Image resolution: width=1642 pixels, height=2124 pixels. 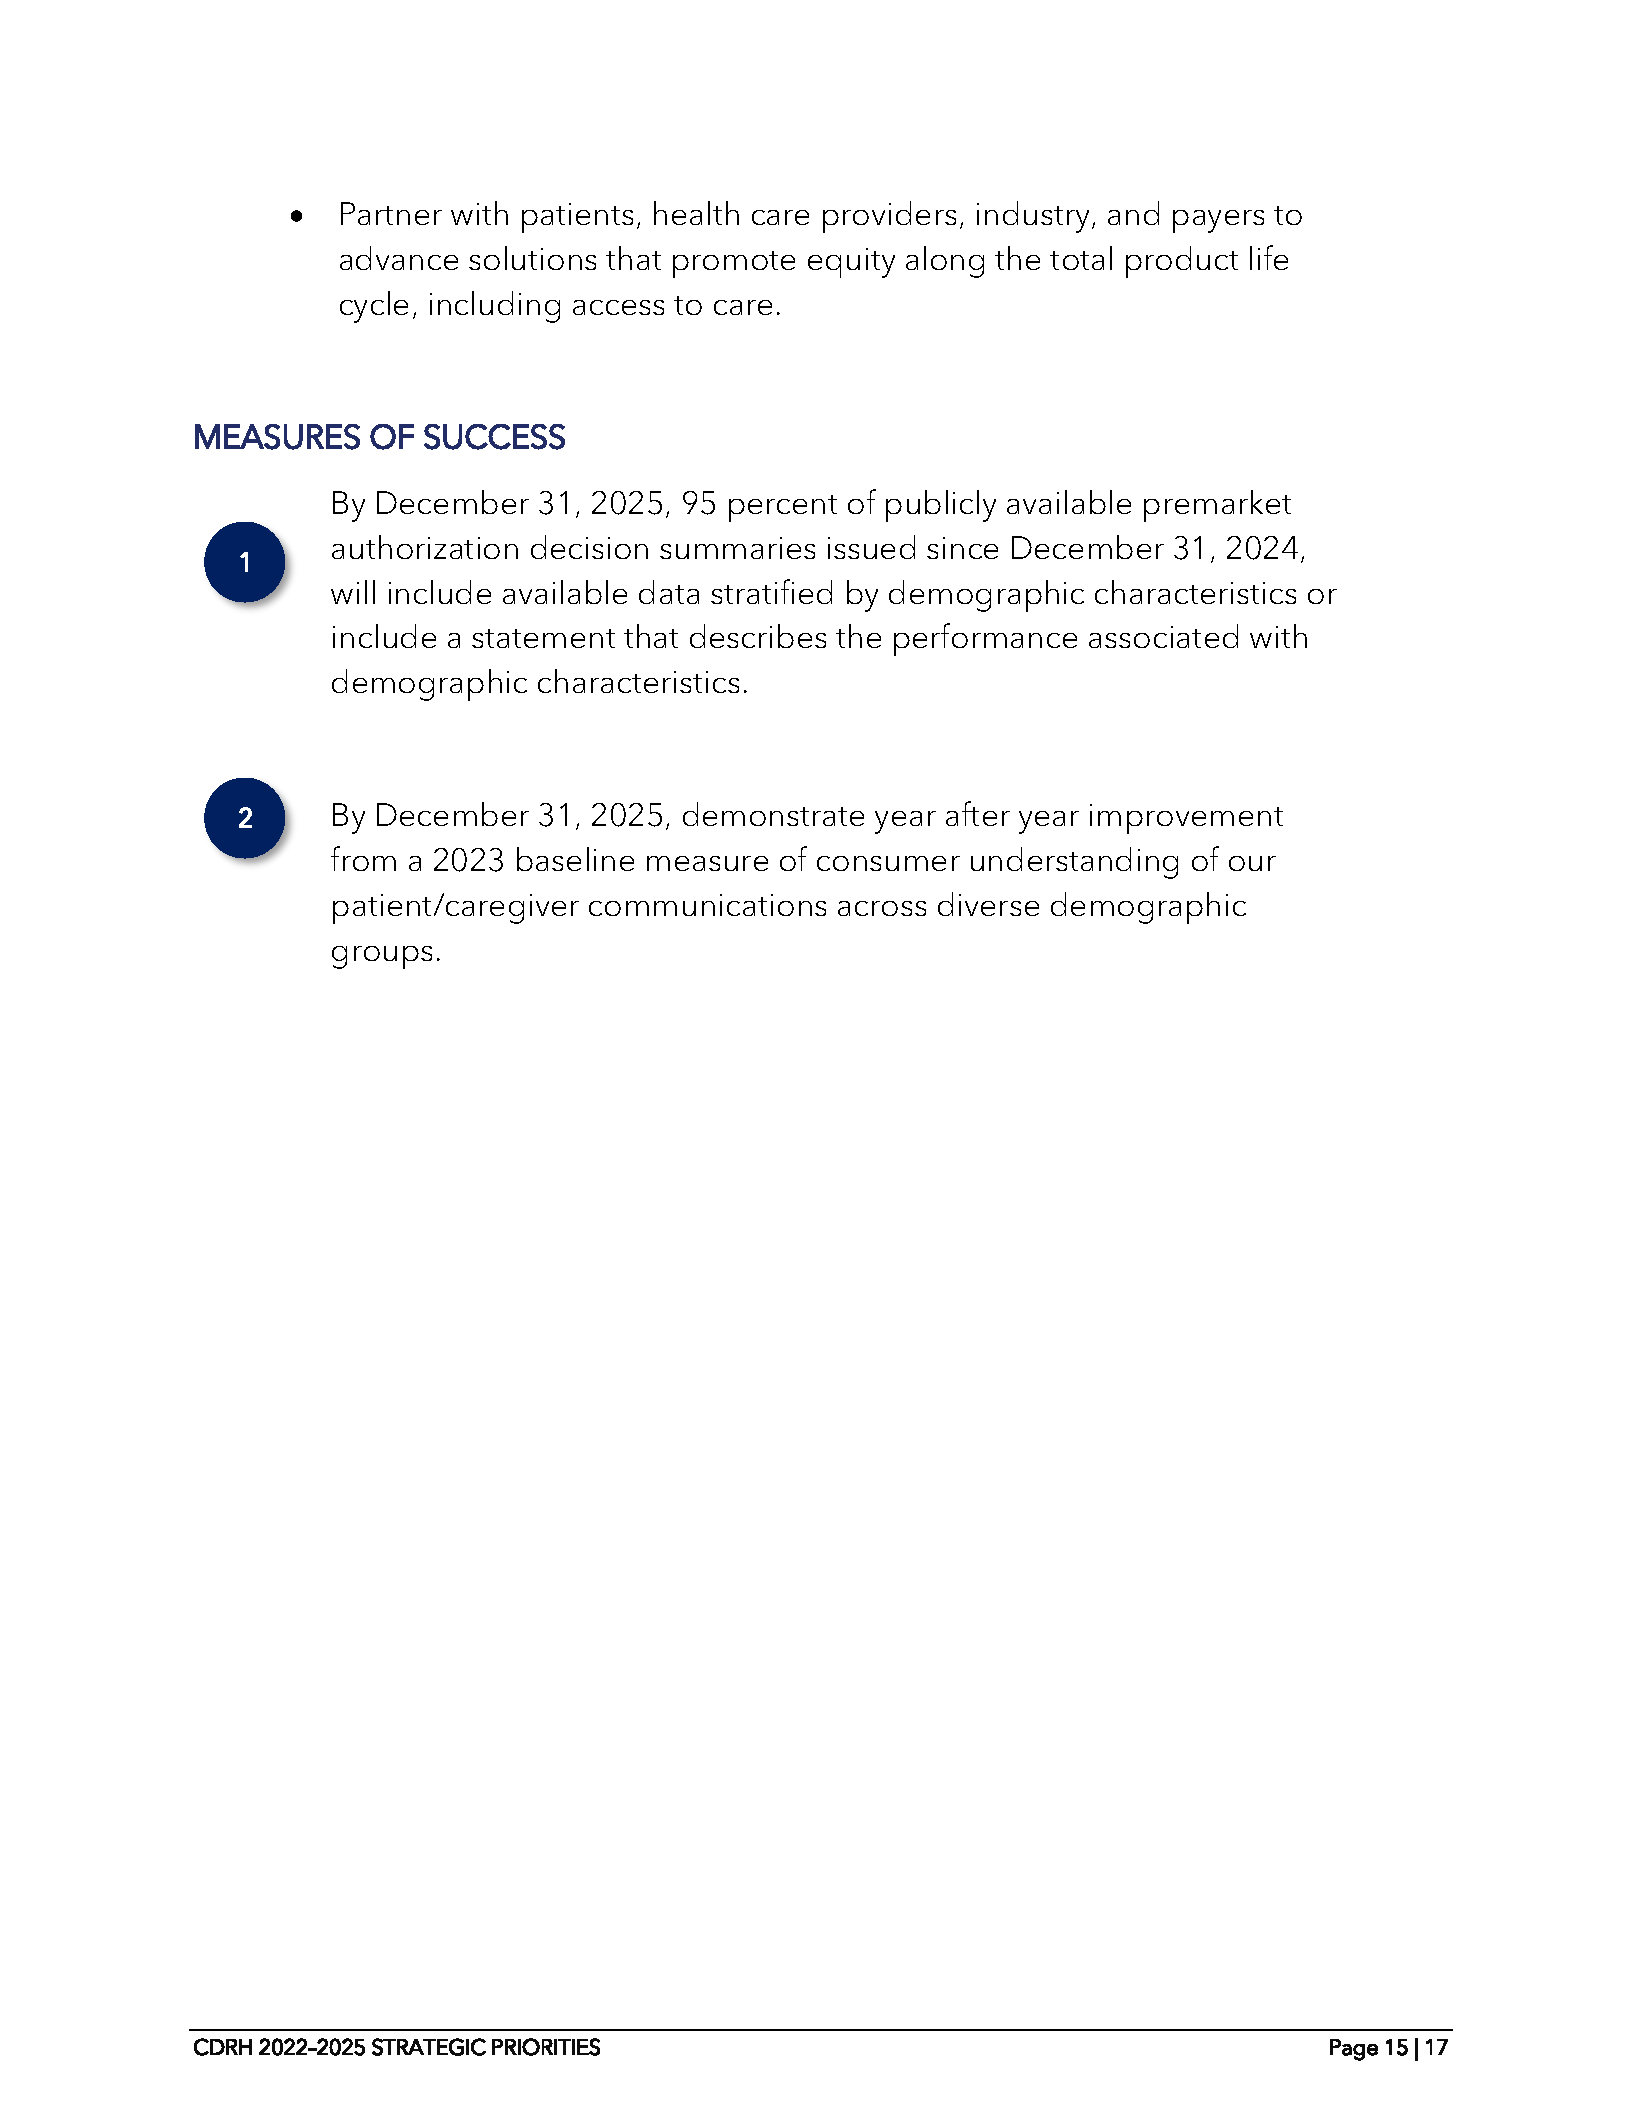 What do you see at coordinates (1354, 2050) in the image?
I see `Page` at bounding box center [1354, 2050].
